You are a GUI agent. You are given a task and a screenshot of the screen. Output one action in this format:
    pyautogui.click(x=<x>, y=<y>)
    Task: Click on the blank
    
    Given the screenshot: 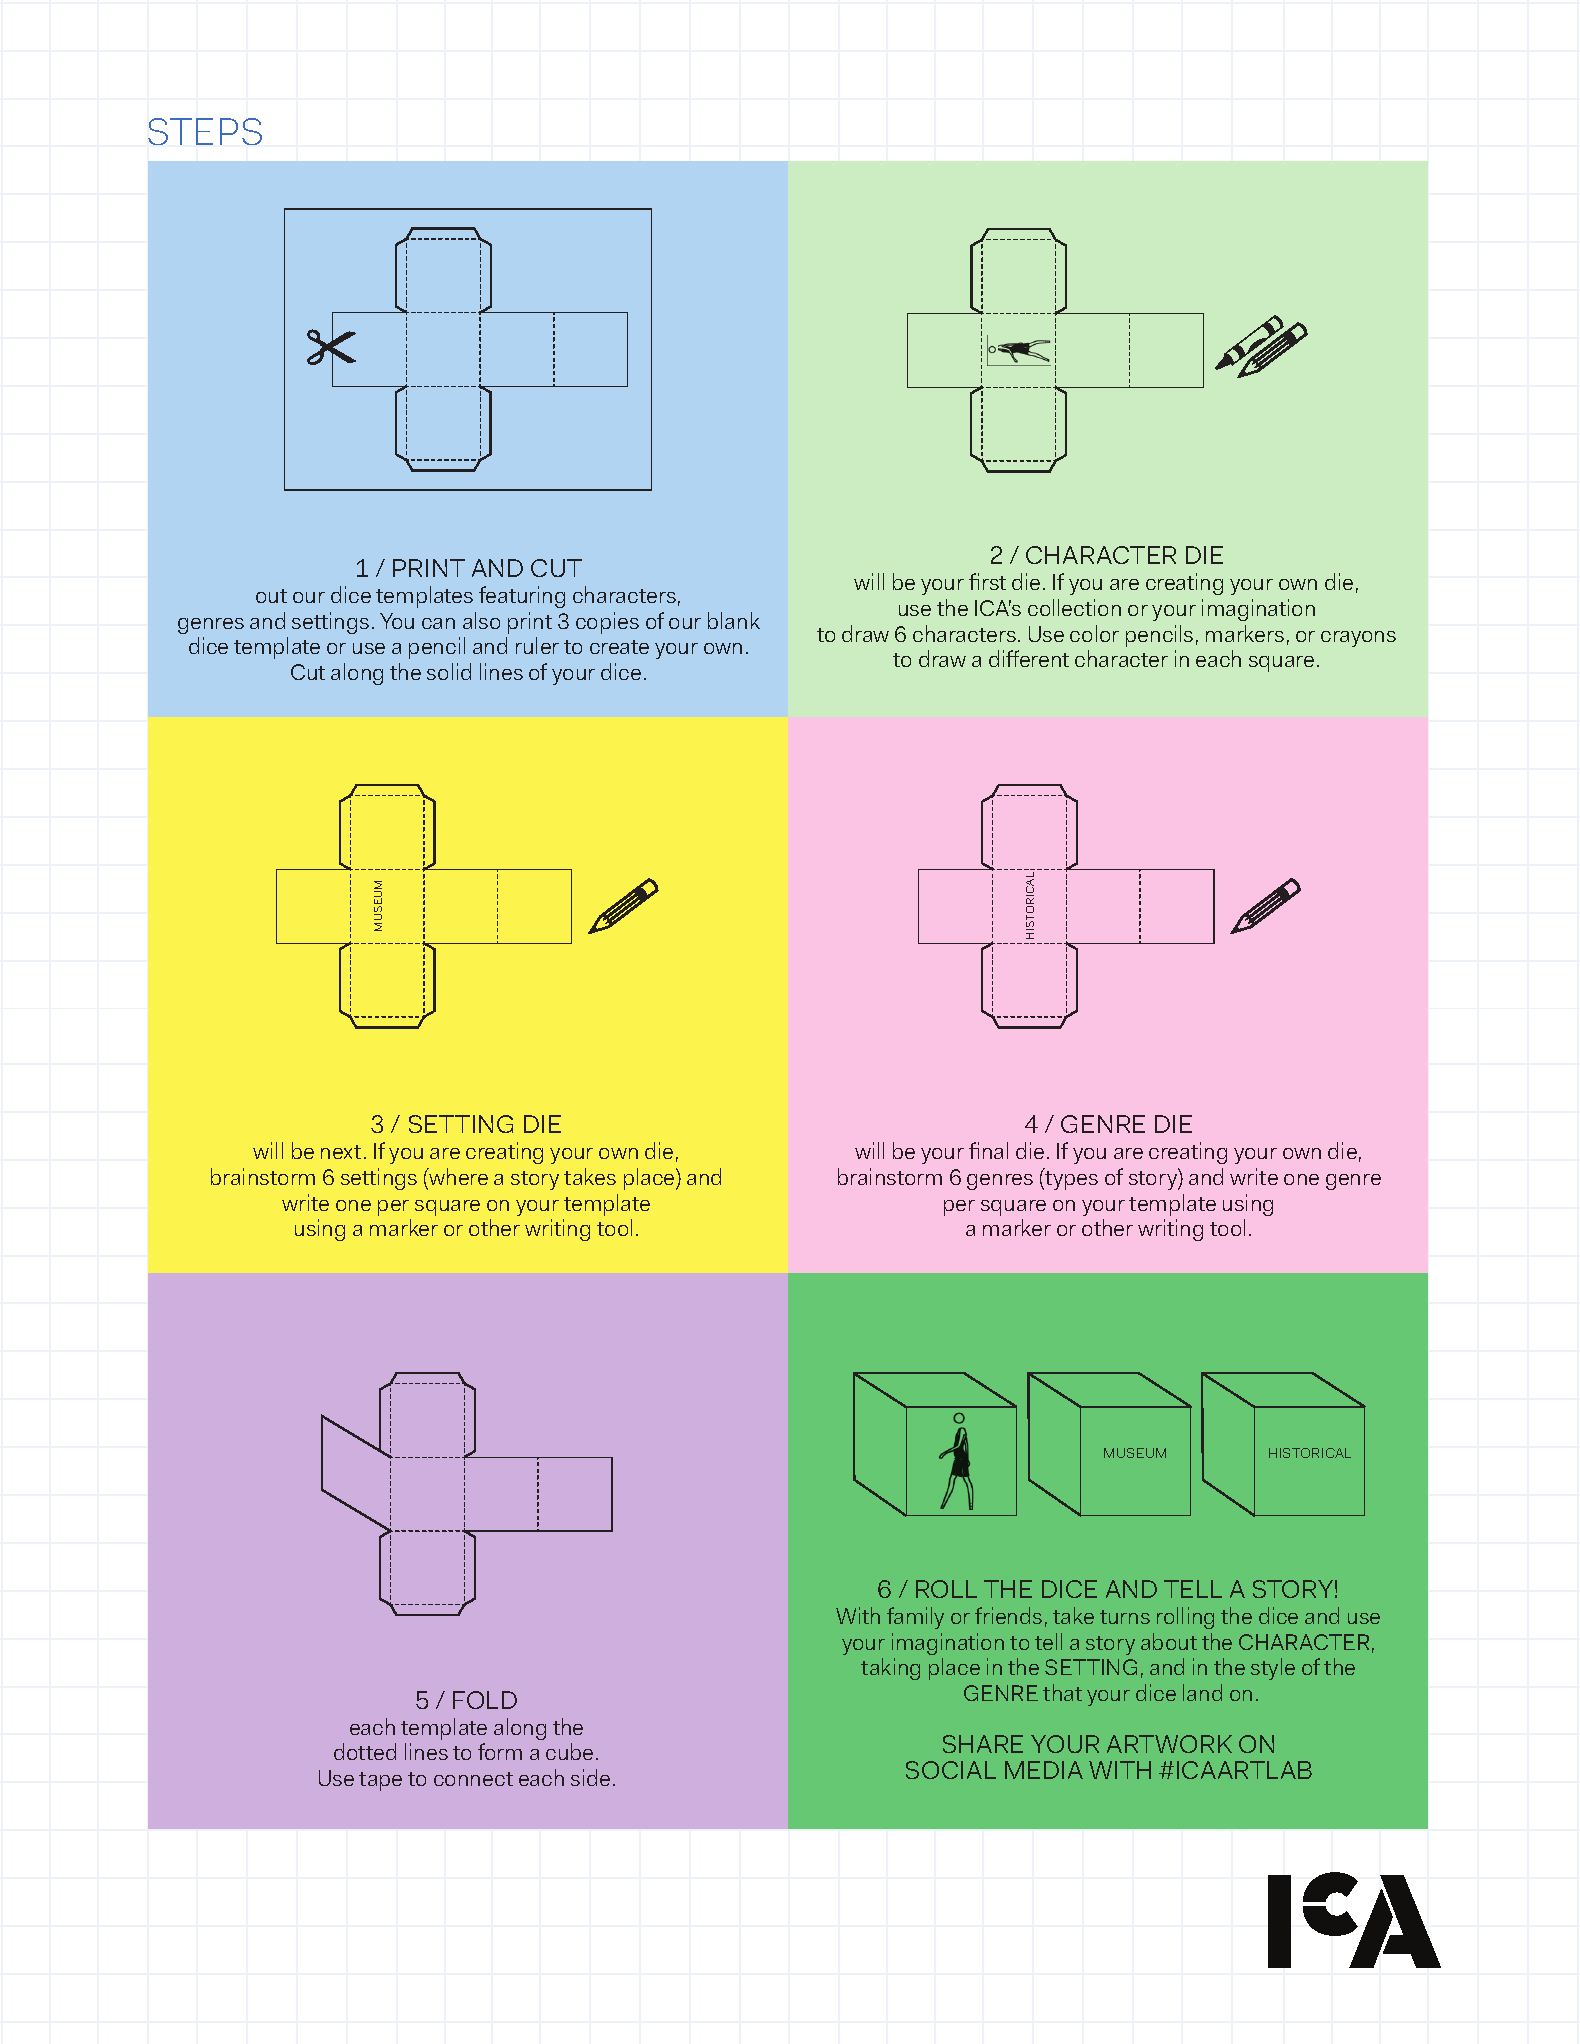 What is the action you would take?
    pyautogui.click(x=734, y=620)
